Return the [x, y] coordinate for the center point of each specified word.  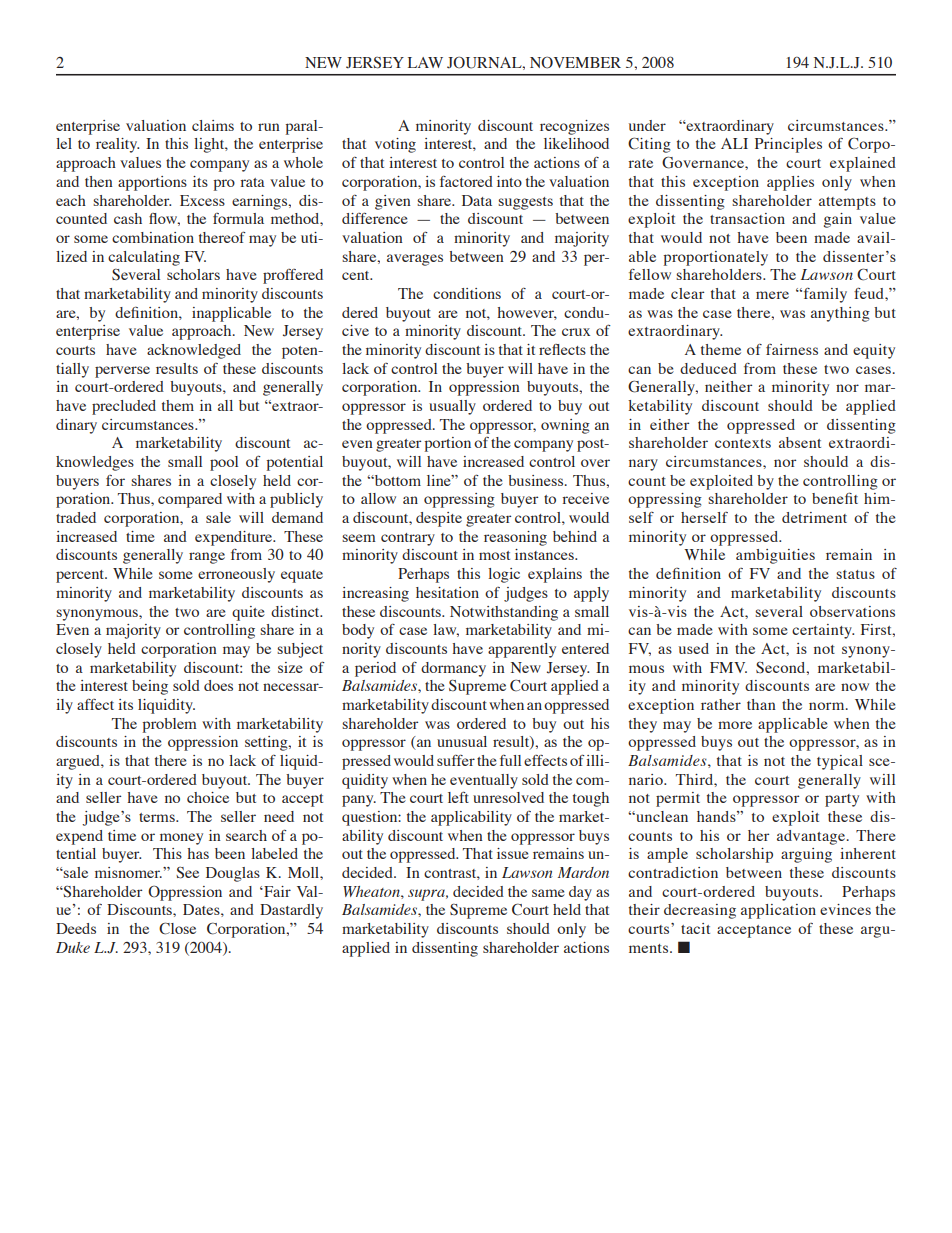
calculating [144, 258]
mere [772, 295]
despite [439, 519]
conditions [467, 293]
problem [170, 725]
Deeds [76, 928]
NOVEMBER [575, 62]
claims [213, 125]
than [761, 704]
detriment [814, 517]
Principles [788, 145]
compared [190, 500]
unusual [462, 741]
